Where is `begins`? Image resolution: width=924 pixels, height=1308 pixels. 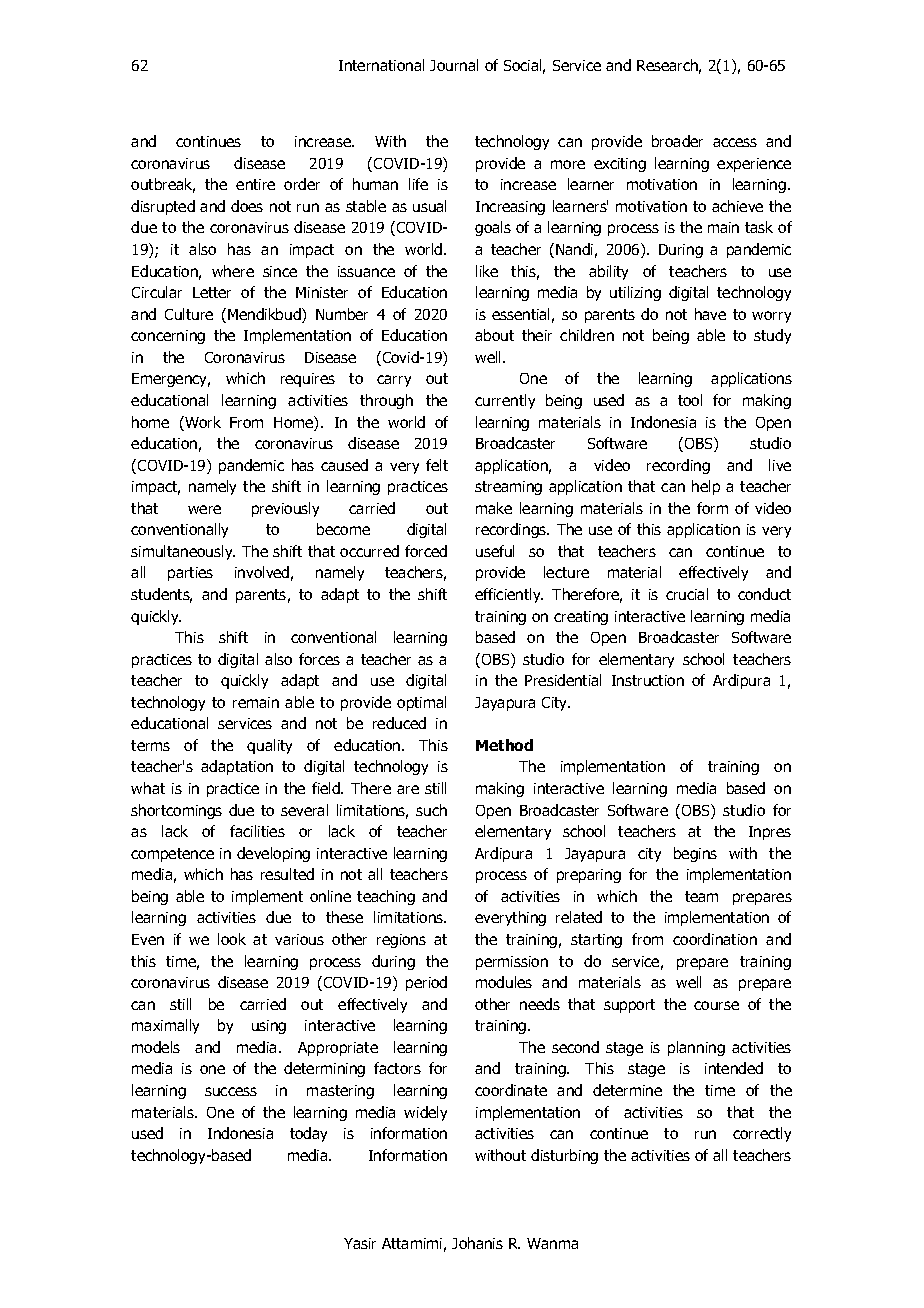
begins is located at coordinates (695, 854).
